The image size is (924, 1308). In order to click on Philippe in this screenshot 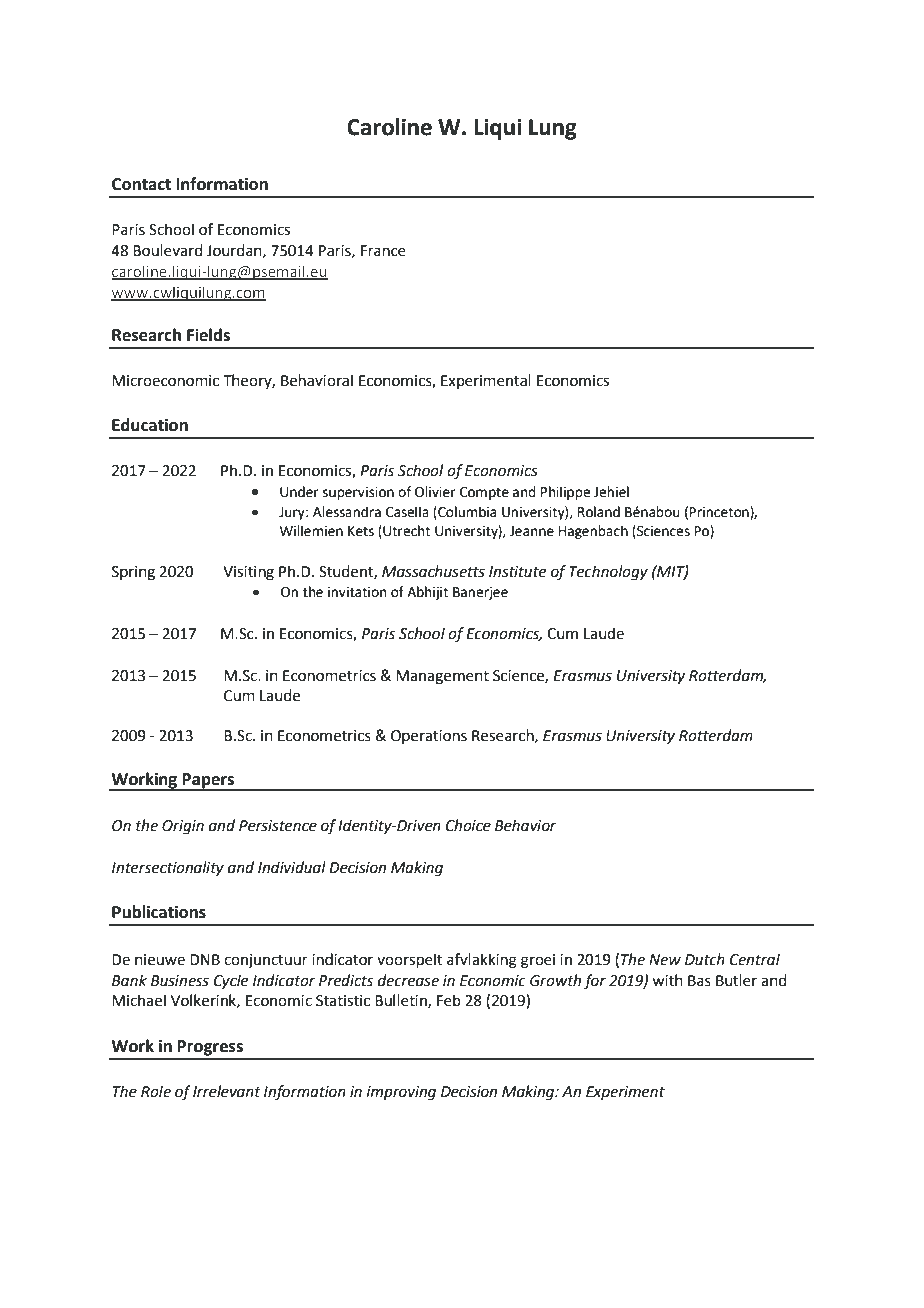, I will do `click(565, 493)`.
